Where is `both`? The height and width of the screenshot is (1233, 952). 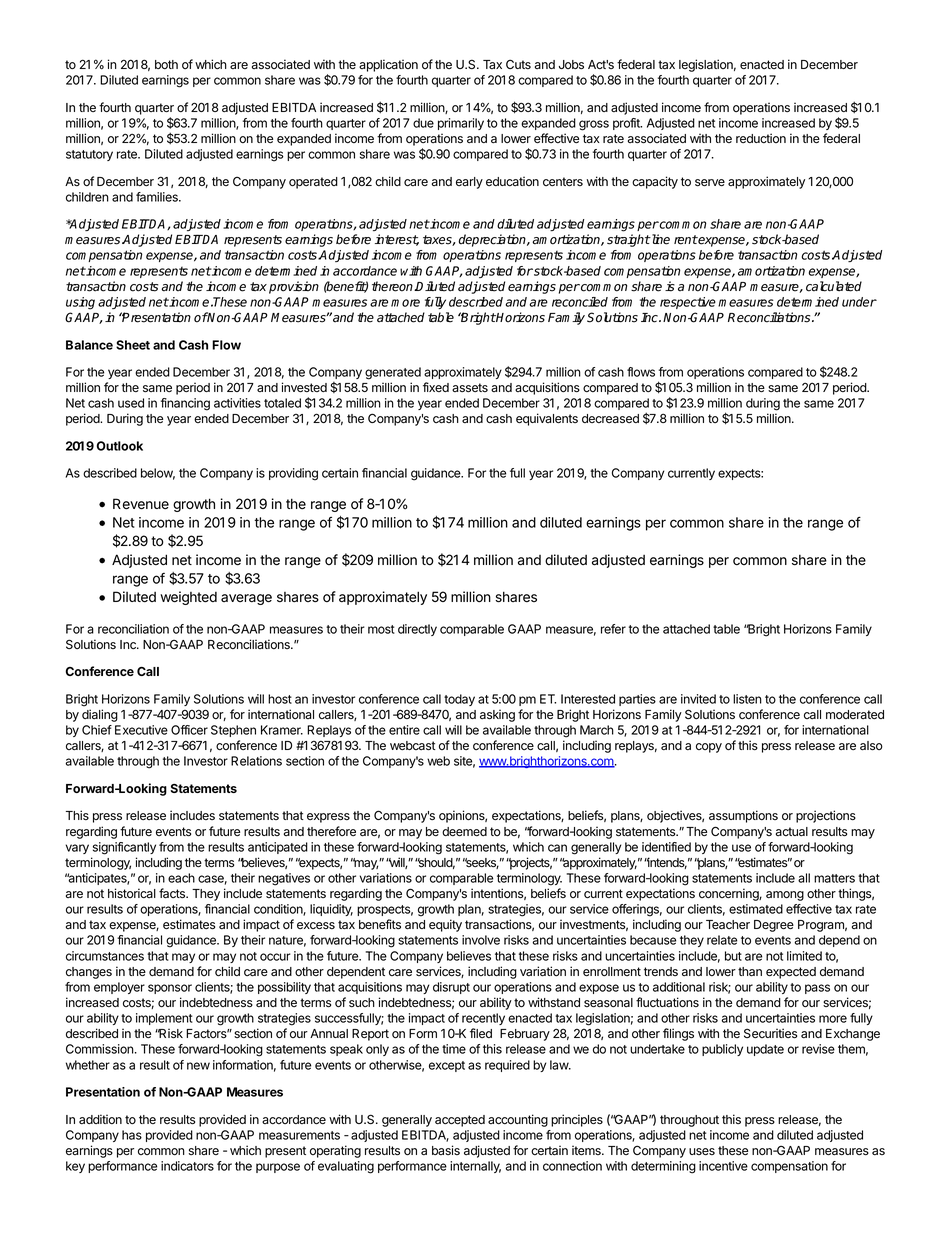 both is located at coordinates (166, 64).
